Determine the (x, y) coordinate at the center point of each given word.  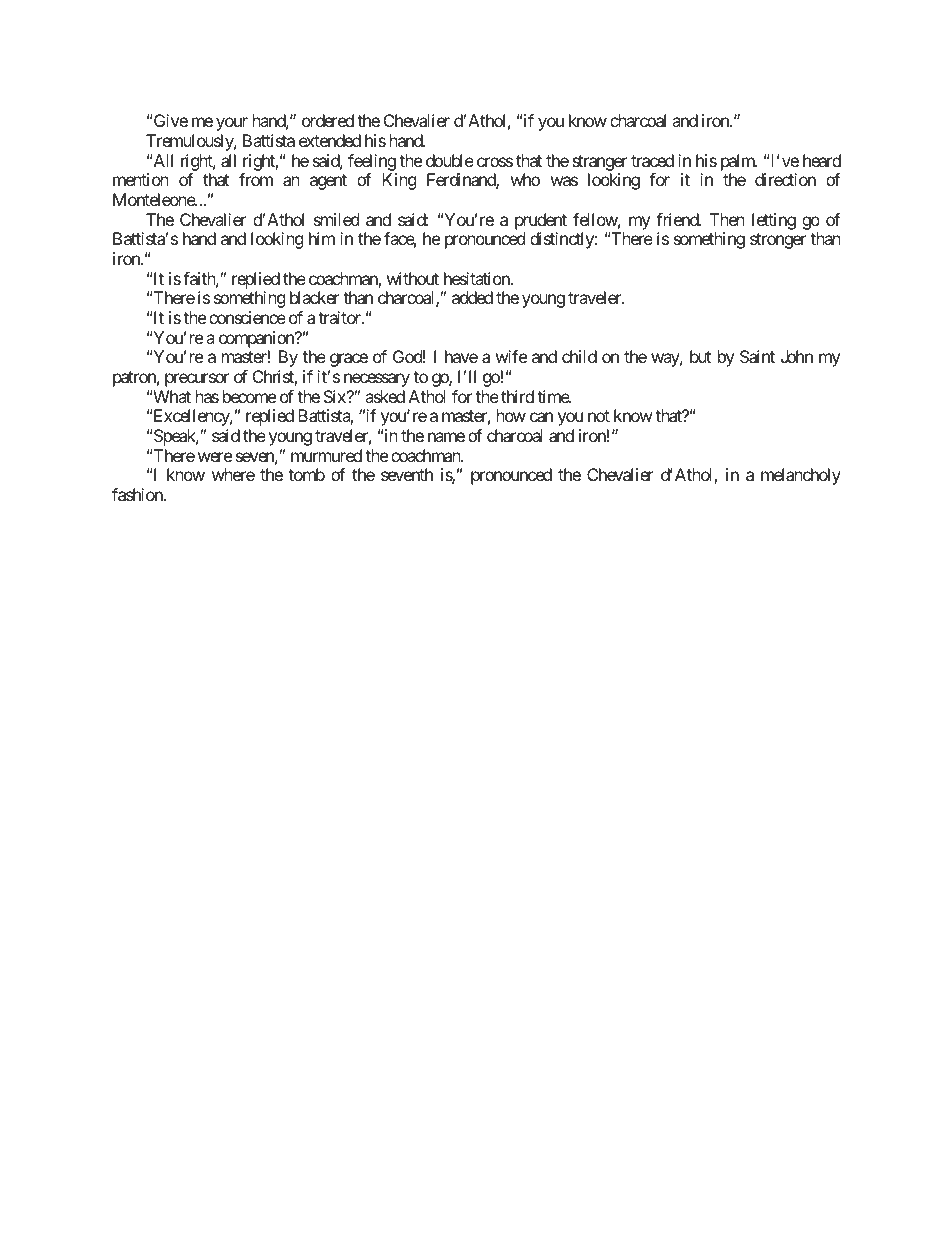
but (700, 356)
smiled (336, 219)
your (232, 124)
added (472, 297)
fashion (138, 494)
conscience (247, 317)
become (249, 396)
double (450, 160)
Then (727, 219)
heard (822, 160)
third (517, 396)
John (797, 356)
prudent (541, 221)
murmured (326, 455)
